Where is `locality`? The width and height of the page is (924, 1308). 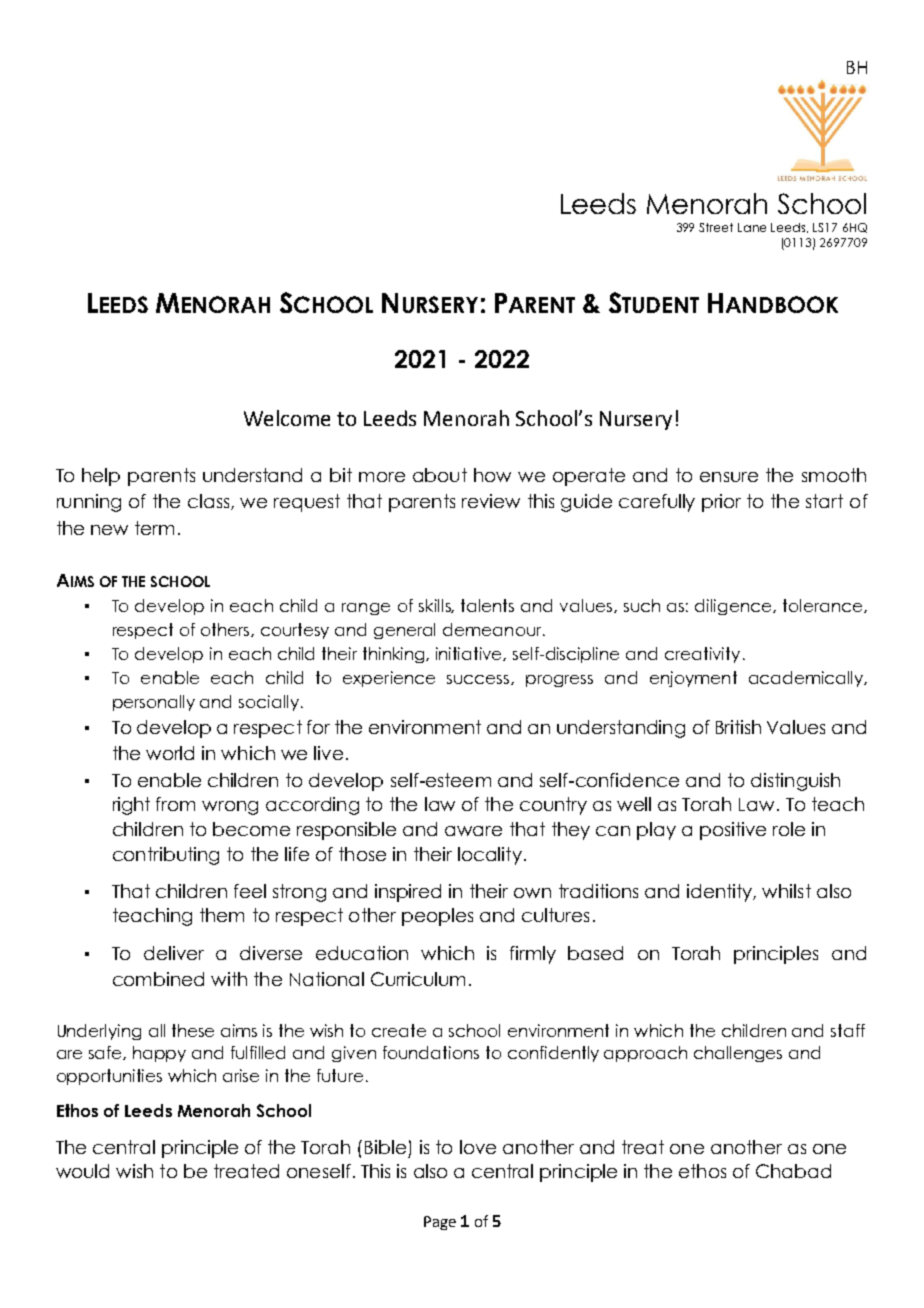
locality is located at coordinates (490, 856).
